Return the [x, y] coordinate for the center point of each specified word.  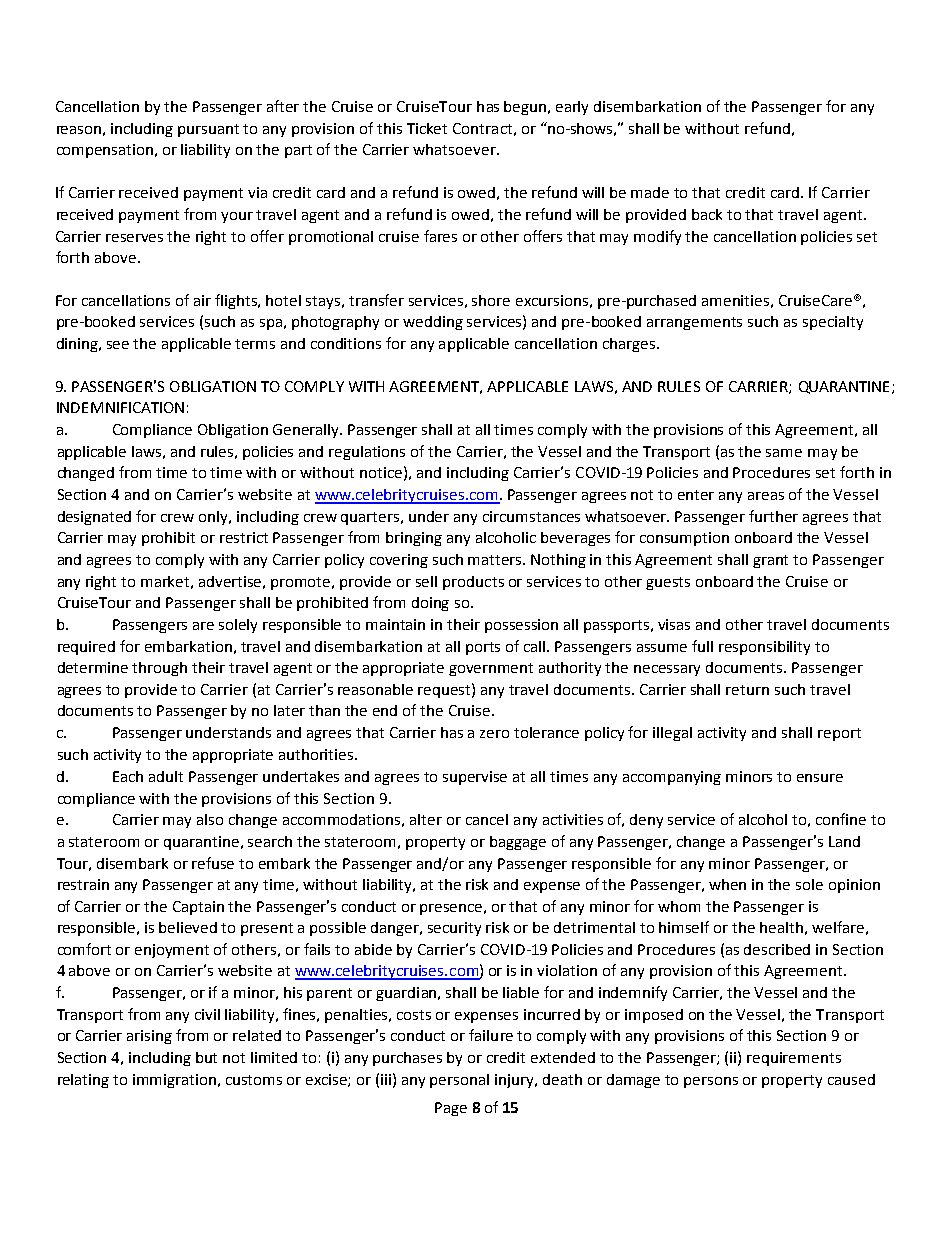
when [727, 884]
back [707, 214]
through [159, 669]
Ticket [427, 128]
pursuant [208, 130]
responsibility [764, 648]
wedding [433, 323]
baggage [518, 843]
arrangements [694, 323]
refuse [213, 863]
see [118, 345]
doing [430, 604]
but [206, 1057]
